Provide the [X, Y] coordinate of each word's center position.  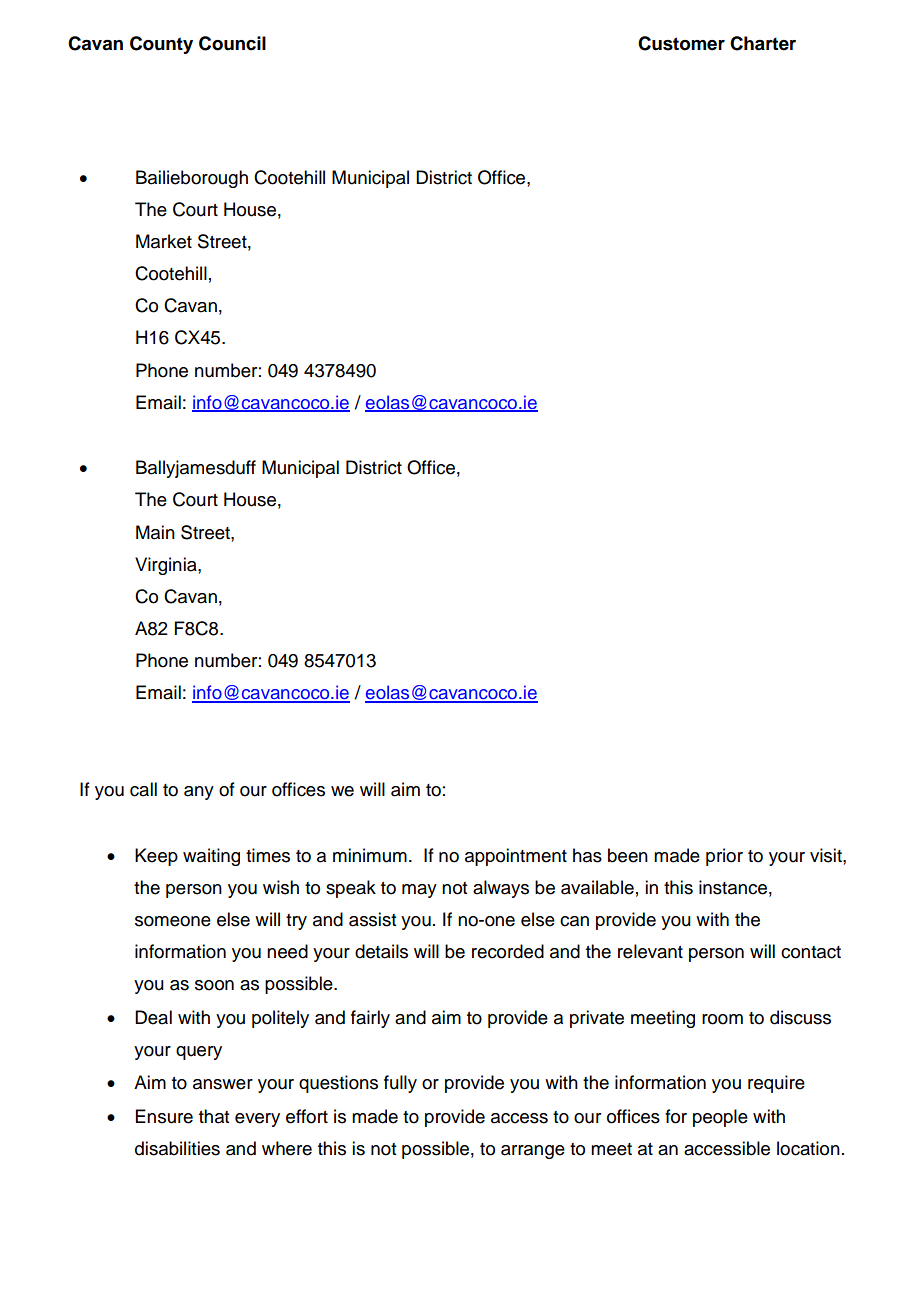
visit [827, 855]
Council [232, 43]
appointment [516, 857]
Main [155, 532]
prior [724, 857]
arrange [533, 1152]
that [214, 1116]
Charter [763, 43]
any [199, 793]
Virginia [167, 566]
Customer [681, 43]
